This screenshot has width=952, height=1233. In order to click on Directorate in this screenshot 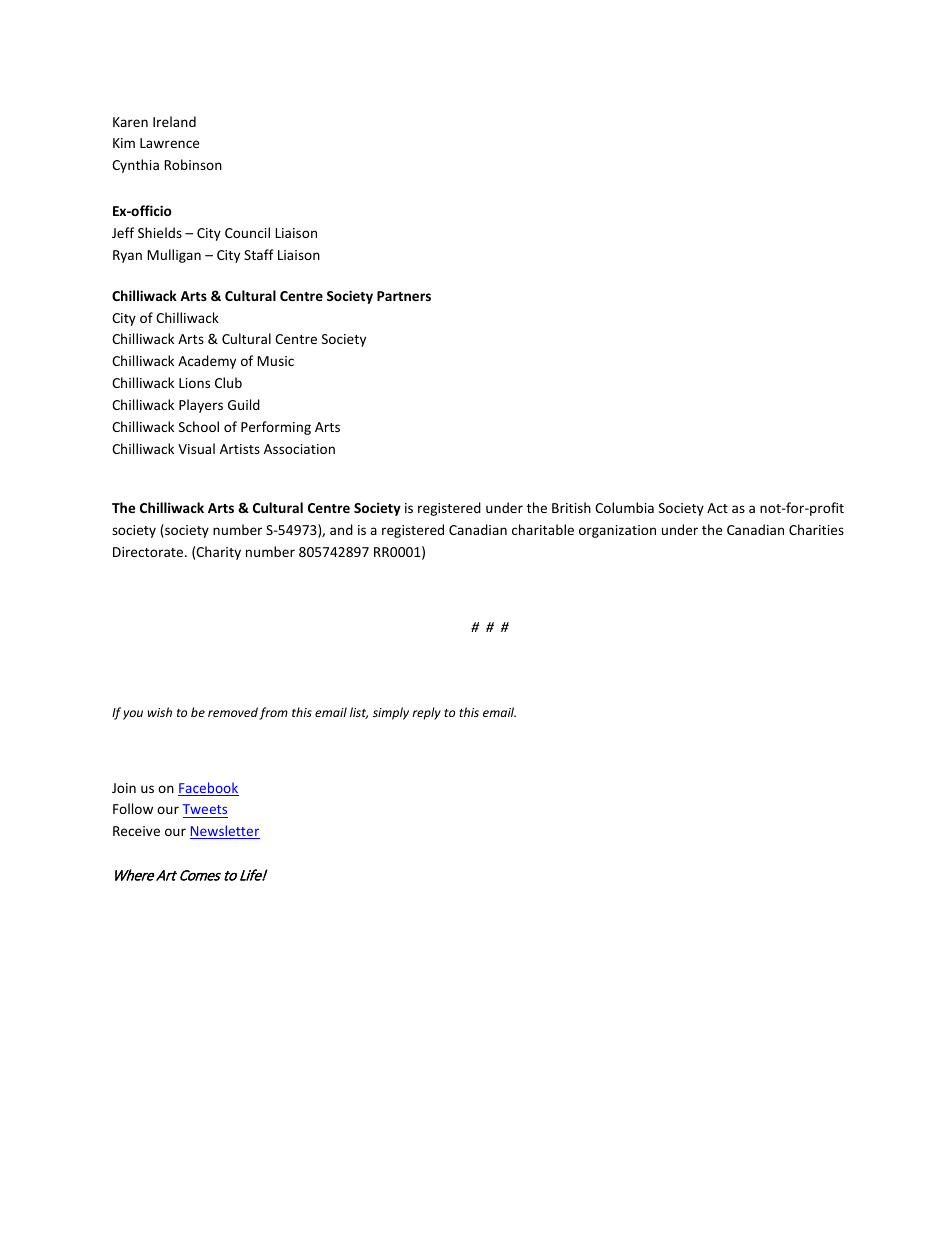, I will do `click(149, 552)`.
